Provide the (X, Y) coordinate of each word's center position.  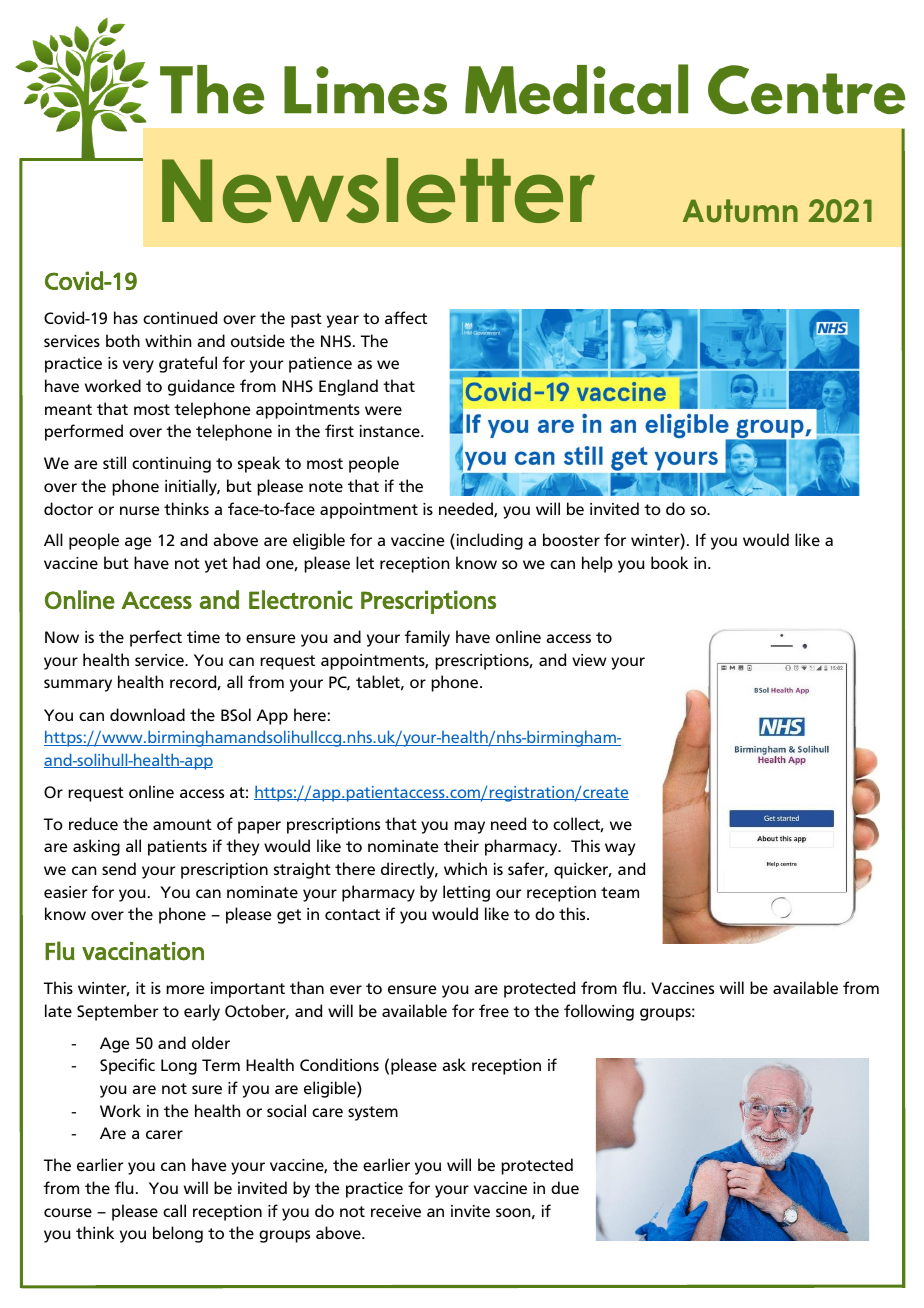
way (620, 849)
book (669, 562)
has (126, 317)
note (326, 486)
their (461, 845)
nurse (140, 510)
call (174, 1210)
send (119, 869)
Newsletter (378, 190)
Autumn (740, 211)
